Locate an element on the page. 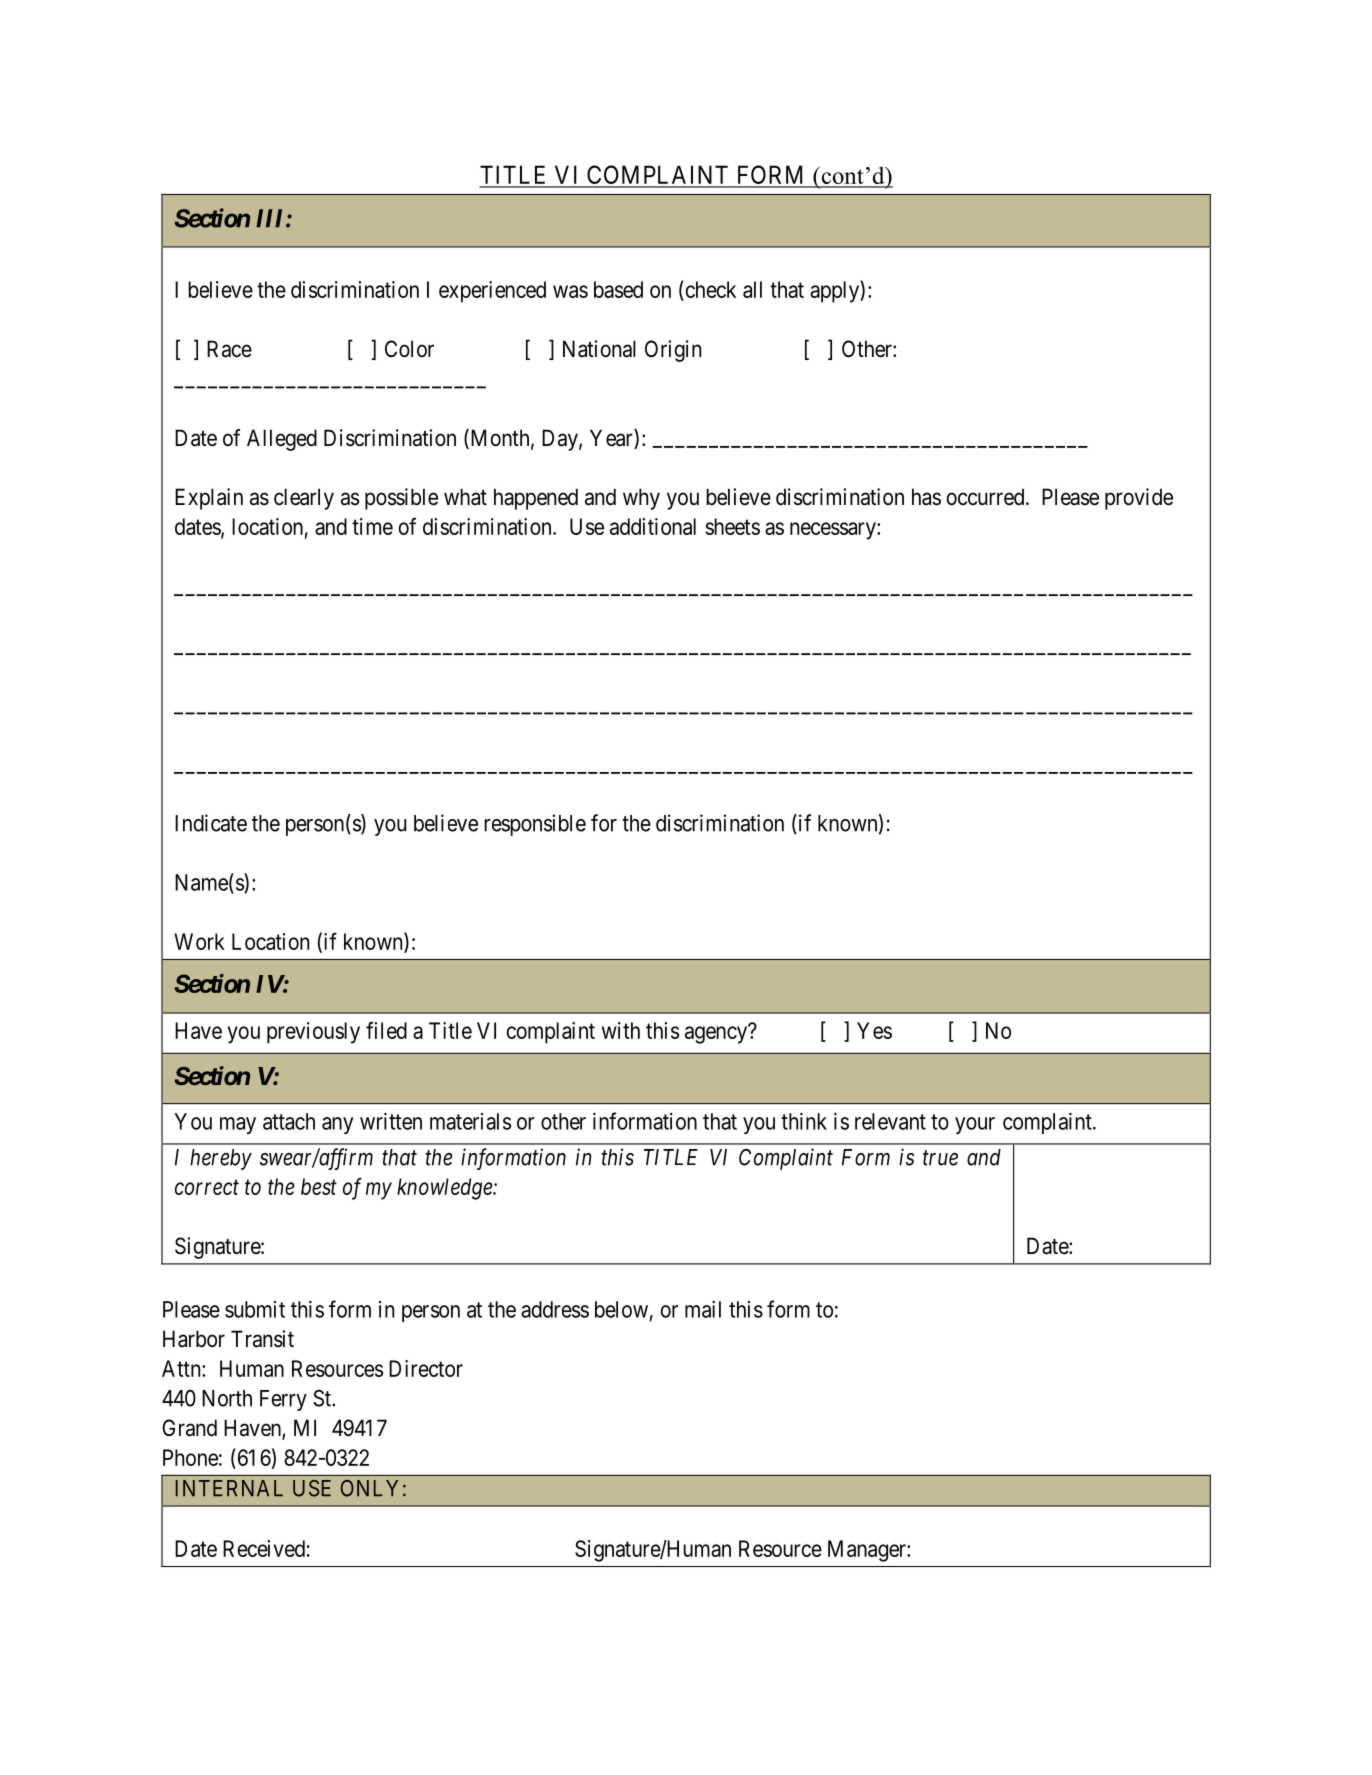  responsible is located at coordinates (535, 825).
